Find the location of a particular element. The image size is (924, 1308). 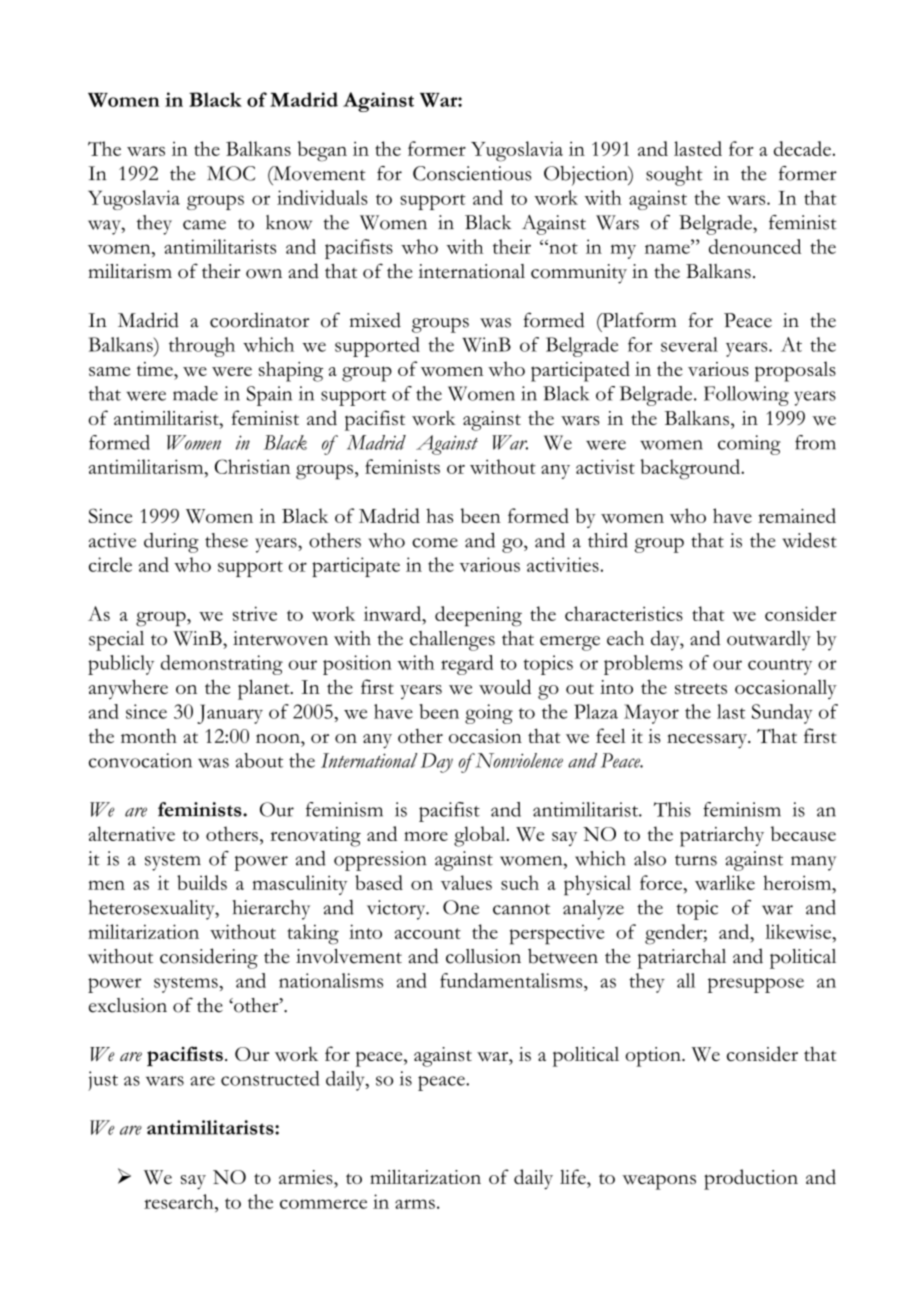

global is located at coordinates (481, 836).
